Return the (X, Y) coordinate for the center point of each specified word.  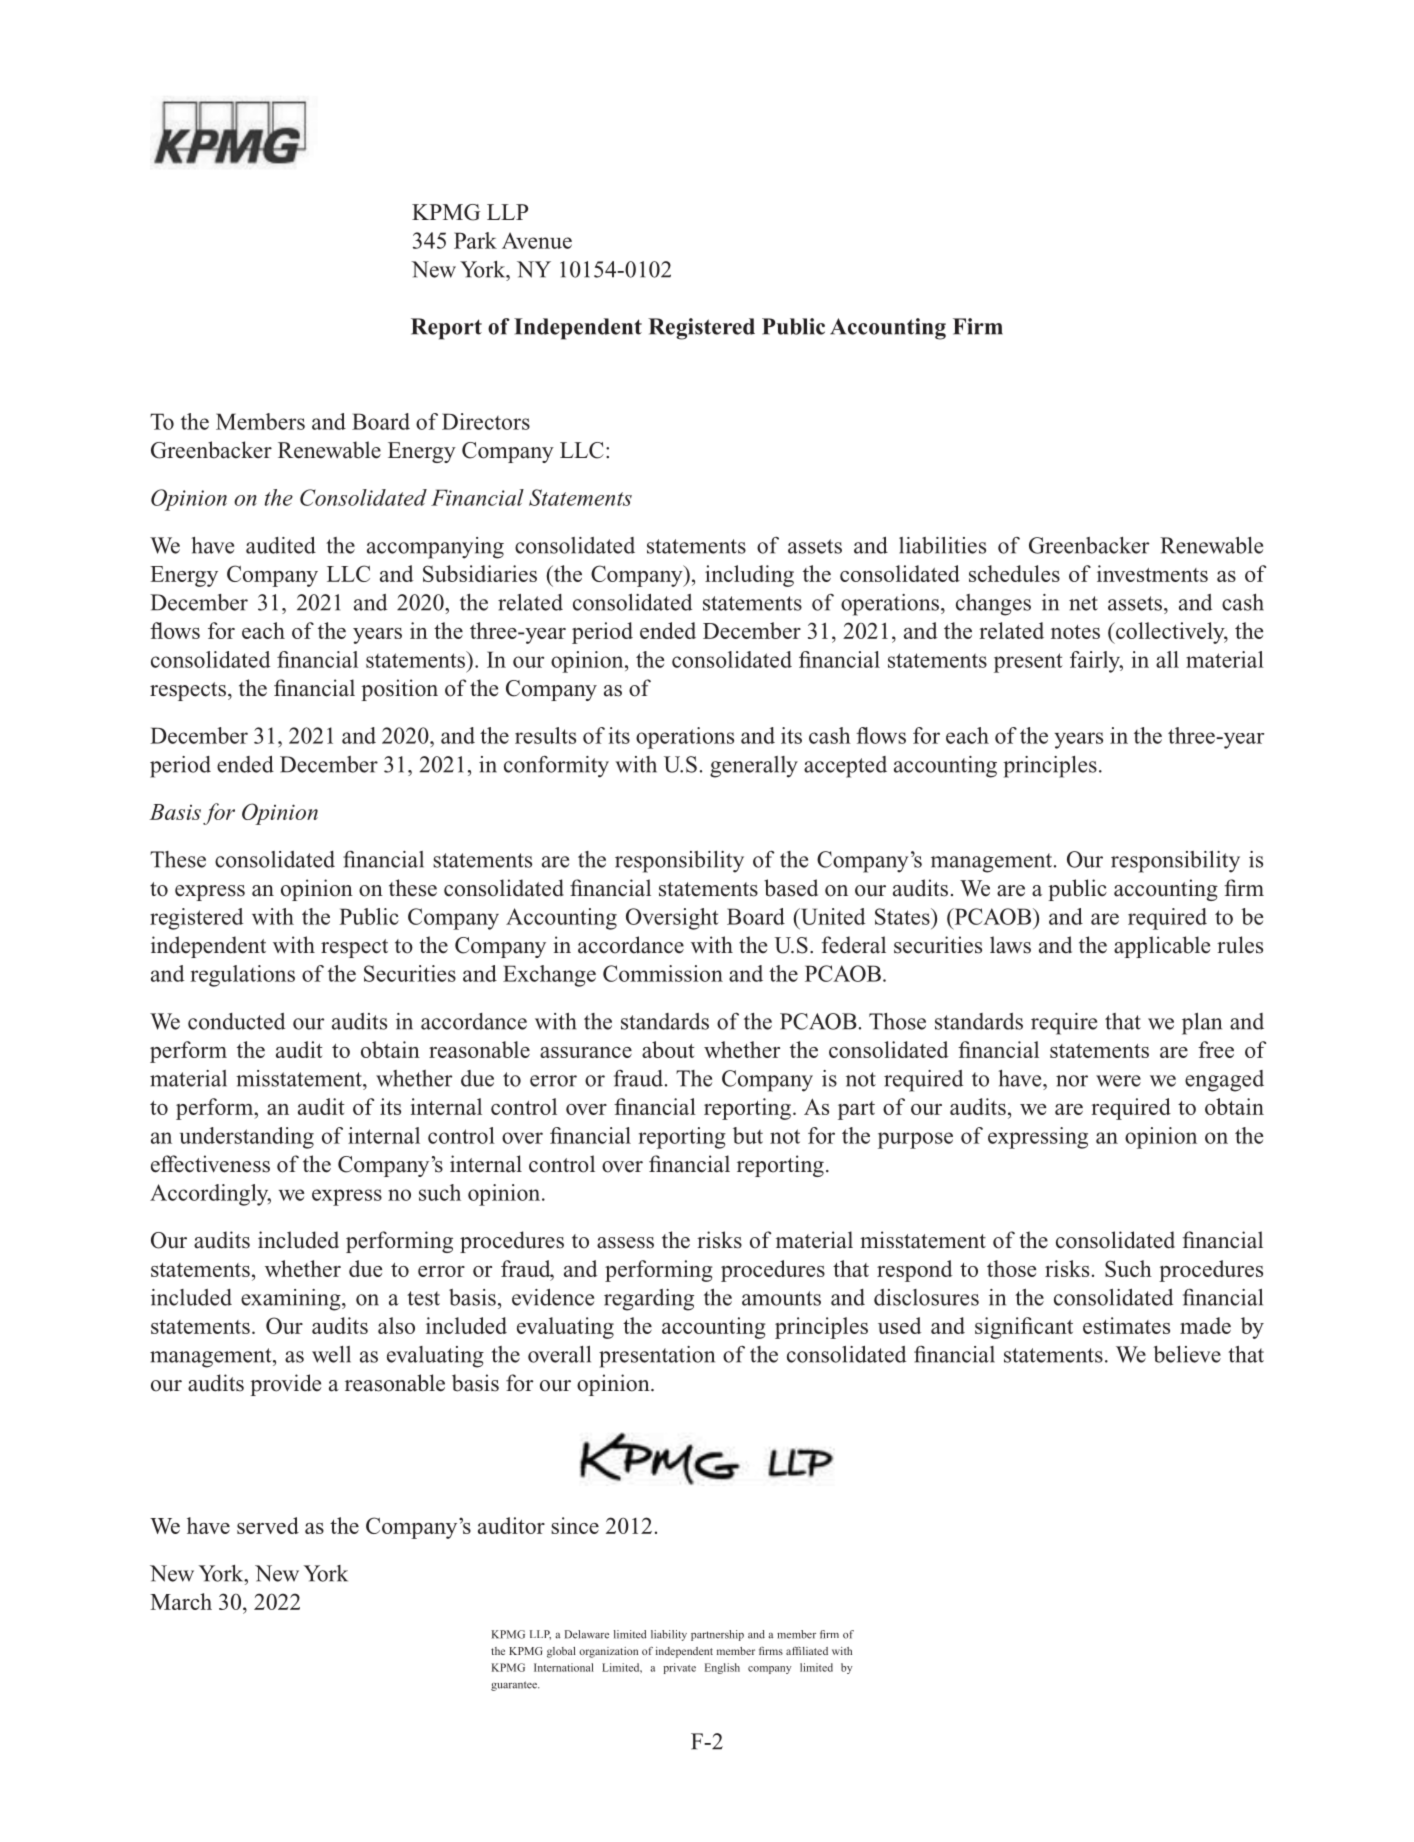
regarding (649, 1300)
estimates (1126, 1325)
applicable (1162, 947)
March (181, 1601)
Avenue (537, 240)
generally (754, 767)
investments (1152, 573)
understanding (246, 1138)
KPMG (446, 212)
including (749, 576)
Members (260, 421)
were (1118, 1081)
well (331, 1354)
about (668, 1049)
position (399, 690)
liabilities (942, 545)
